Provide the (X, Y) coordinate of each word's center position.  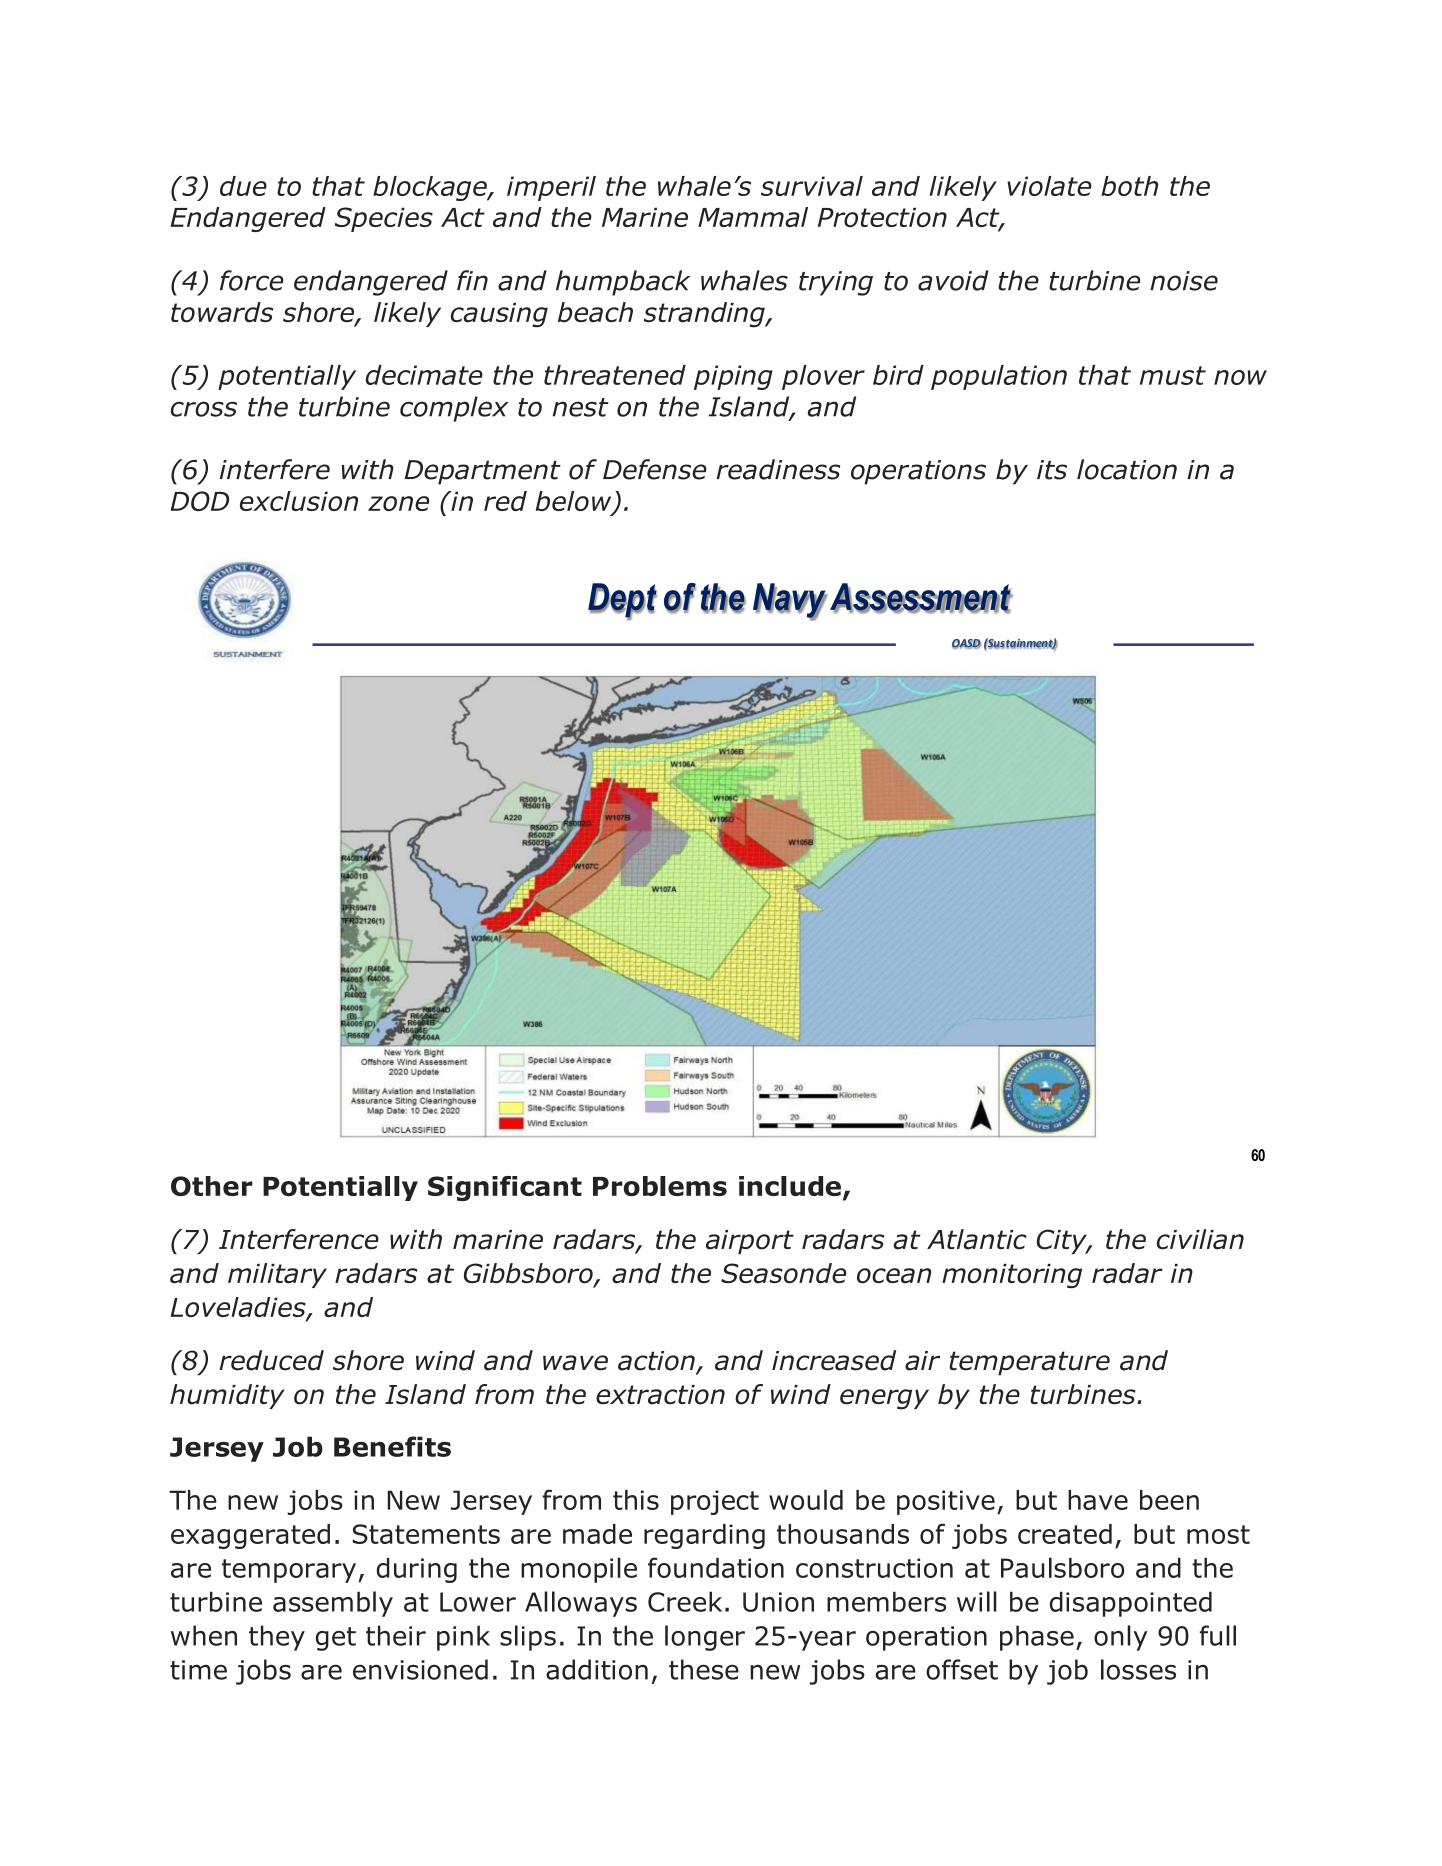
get (336, 1639)
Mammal (753, 217)
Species (384, 219)
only (1120, 1638)
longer (705, 1638)
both (1129, 186)
